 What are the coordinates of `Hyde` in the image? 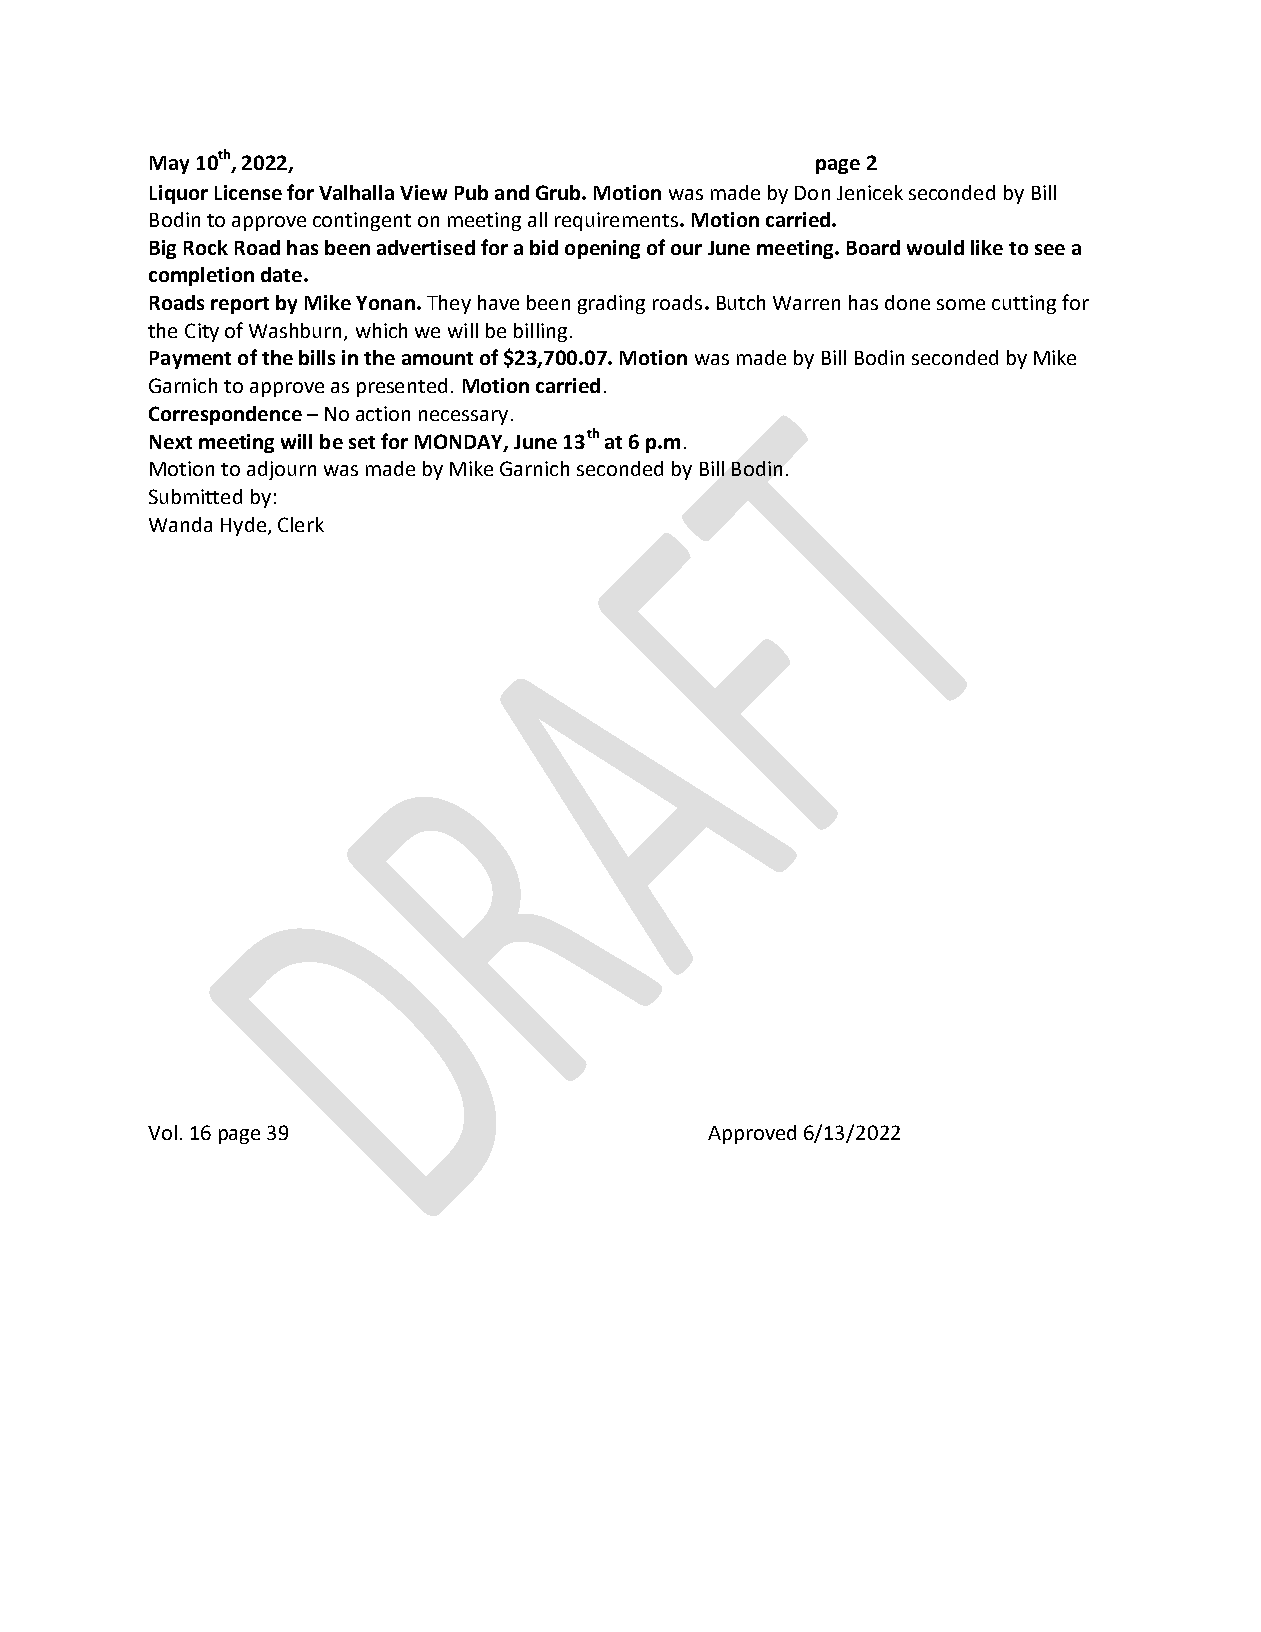 It's located at (243, 526).
